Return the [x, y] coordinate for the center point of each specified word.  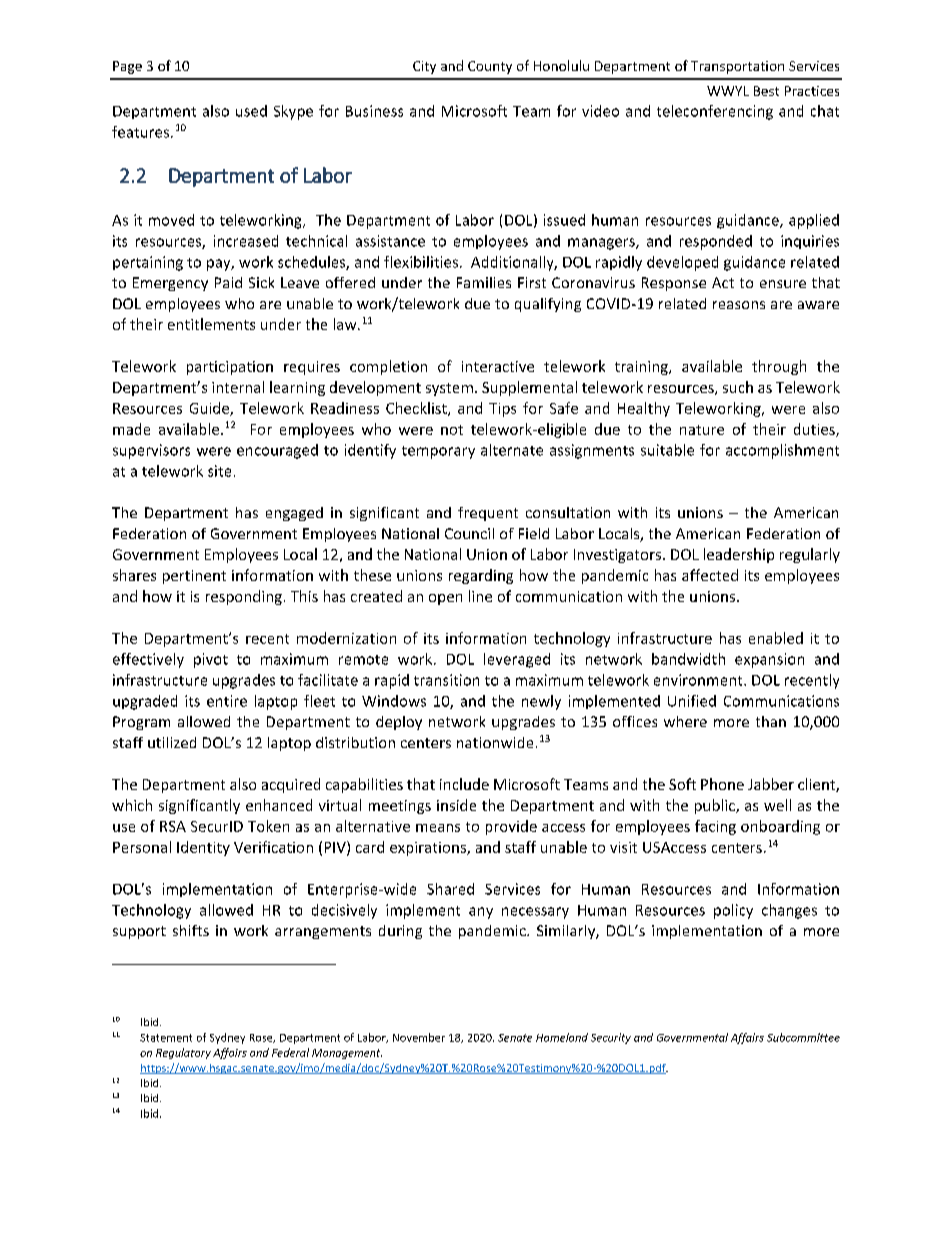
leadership [739, 555]
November [419, 1037]
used [251, 111]
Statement [166, 1038]
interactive [498, 366]
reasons [739, 305]
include [464, 784]
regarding [481, 576]
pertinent [194, 577]
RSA [173, 826]
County [490, 67]
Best [766, 91]
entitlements [211, 324]
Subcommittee [803, 1037]
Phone [722, 784]
